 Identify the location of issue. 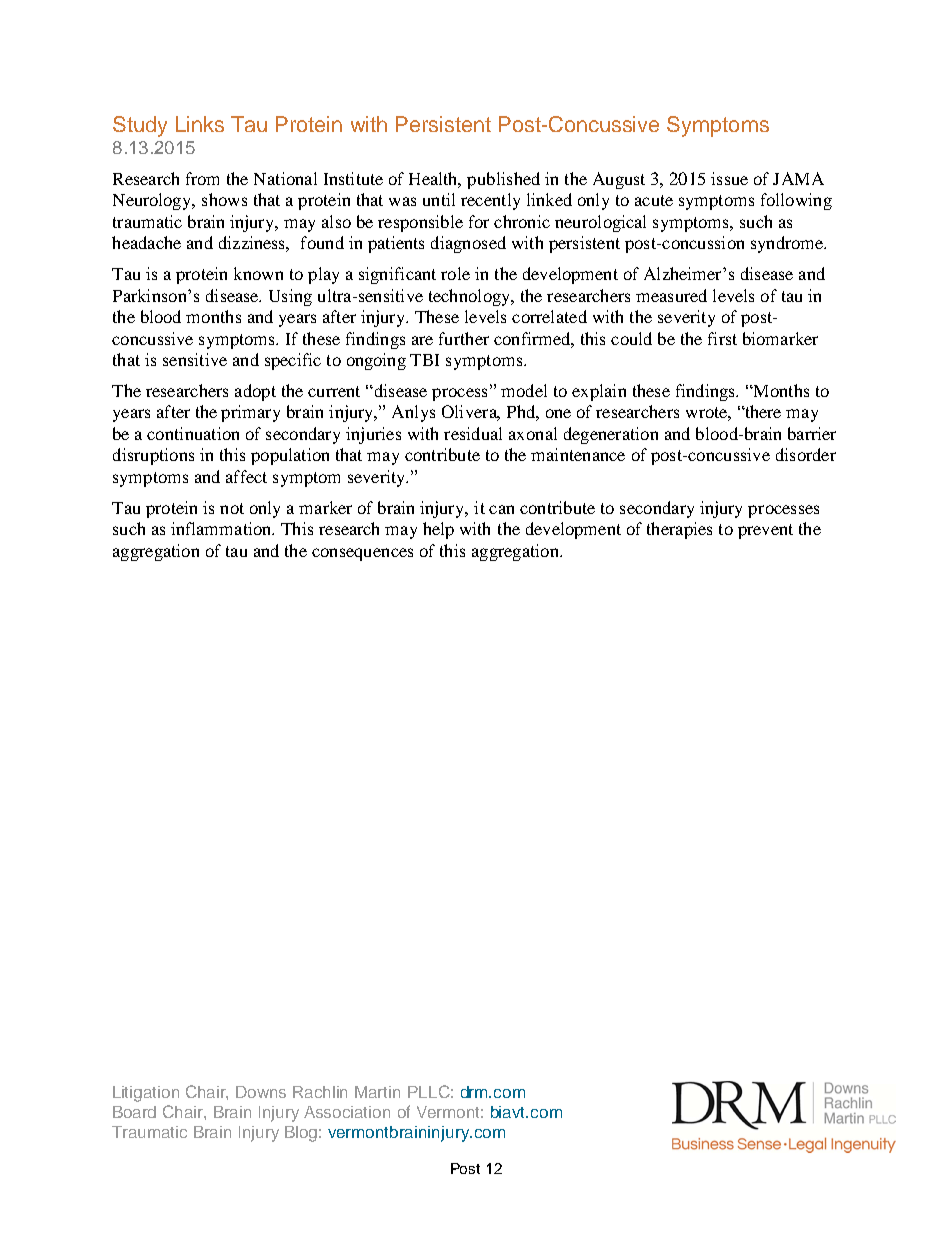
(729, 178).
